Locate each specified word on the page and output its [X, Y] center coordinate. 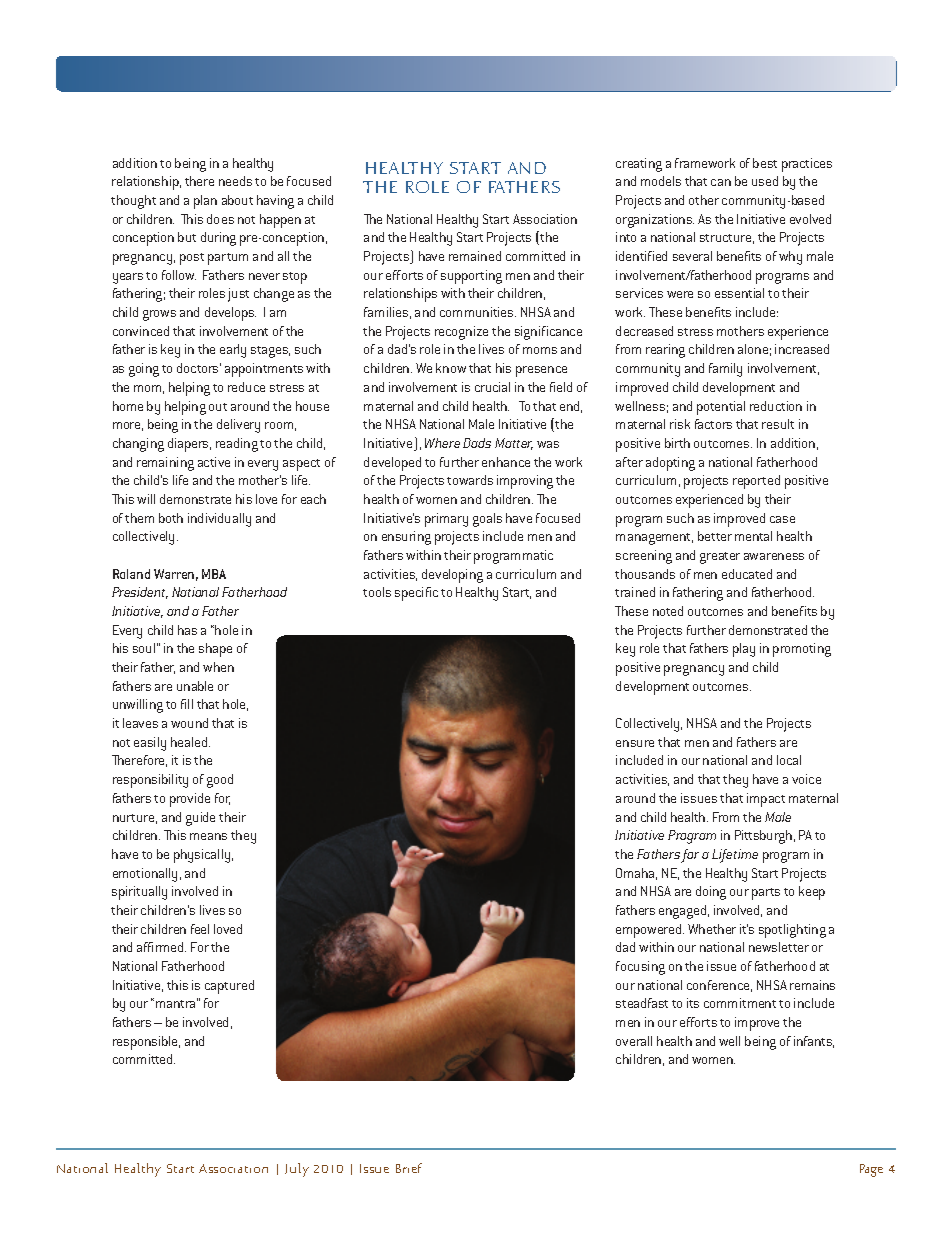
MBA [214, 574]
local [789, 760]
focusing [640, 968]
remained [475, 256]
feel [200, 929]
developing [452, 576]
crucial [492, 387]
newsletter [779, 947]
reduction [776, 406]
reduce [246, 387]
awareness [774, 556]
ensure [635, 743]
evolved [810, 219]
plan [205, 202]
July [297, 1170]
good [220, 781]
